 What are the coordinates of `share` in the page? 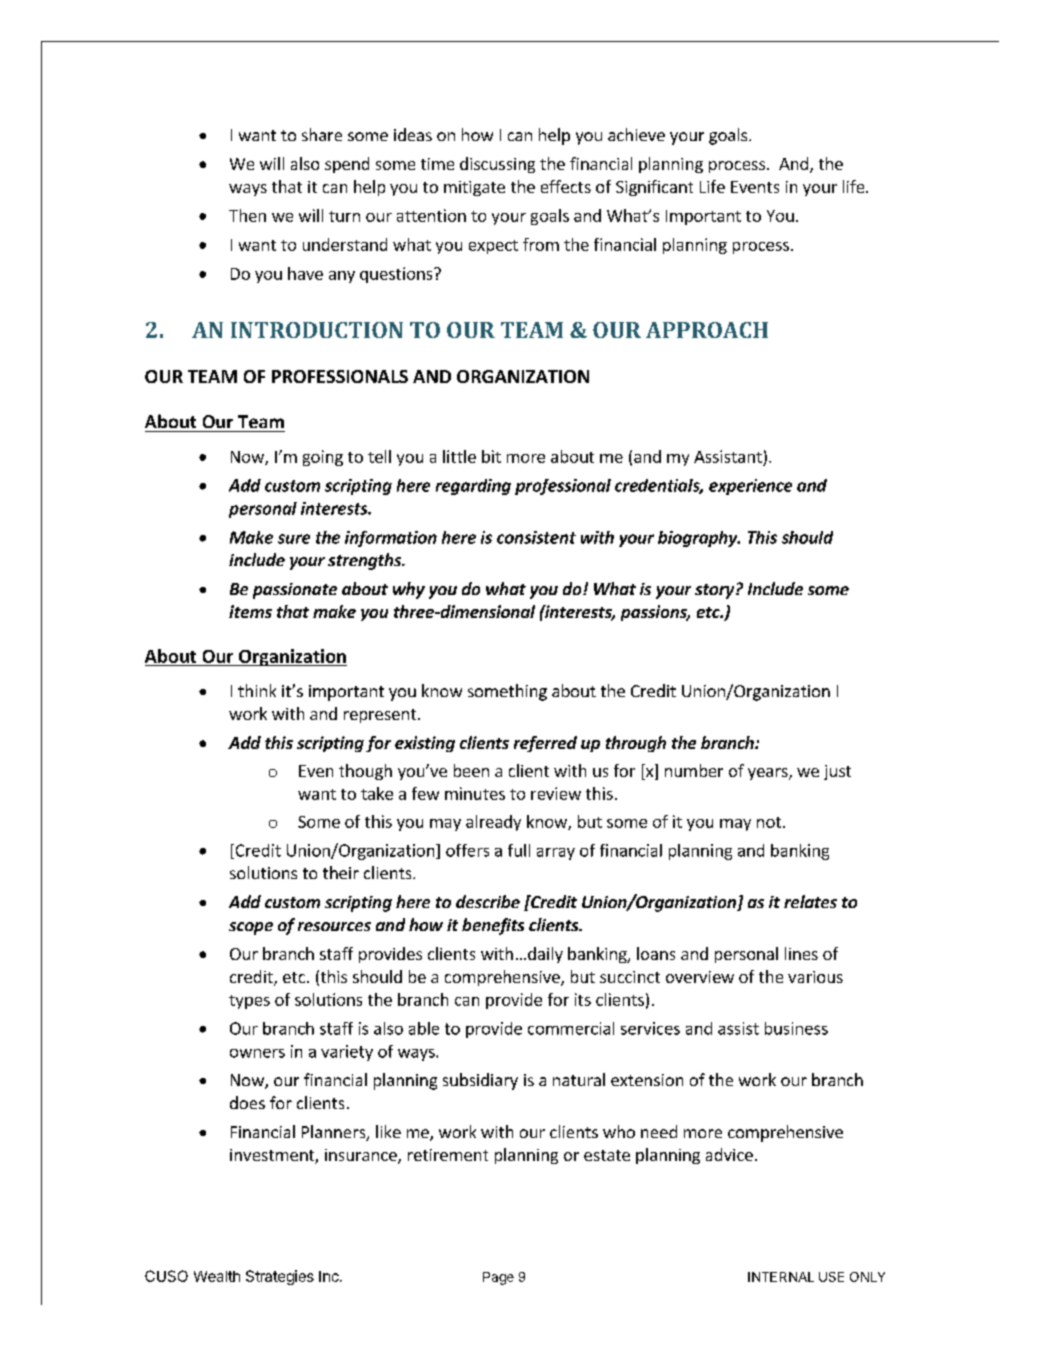 It's located at (322, 134).
